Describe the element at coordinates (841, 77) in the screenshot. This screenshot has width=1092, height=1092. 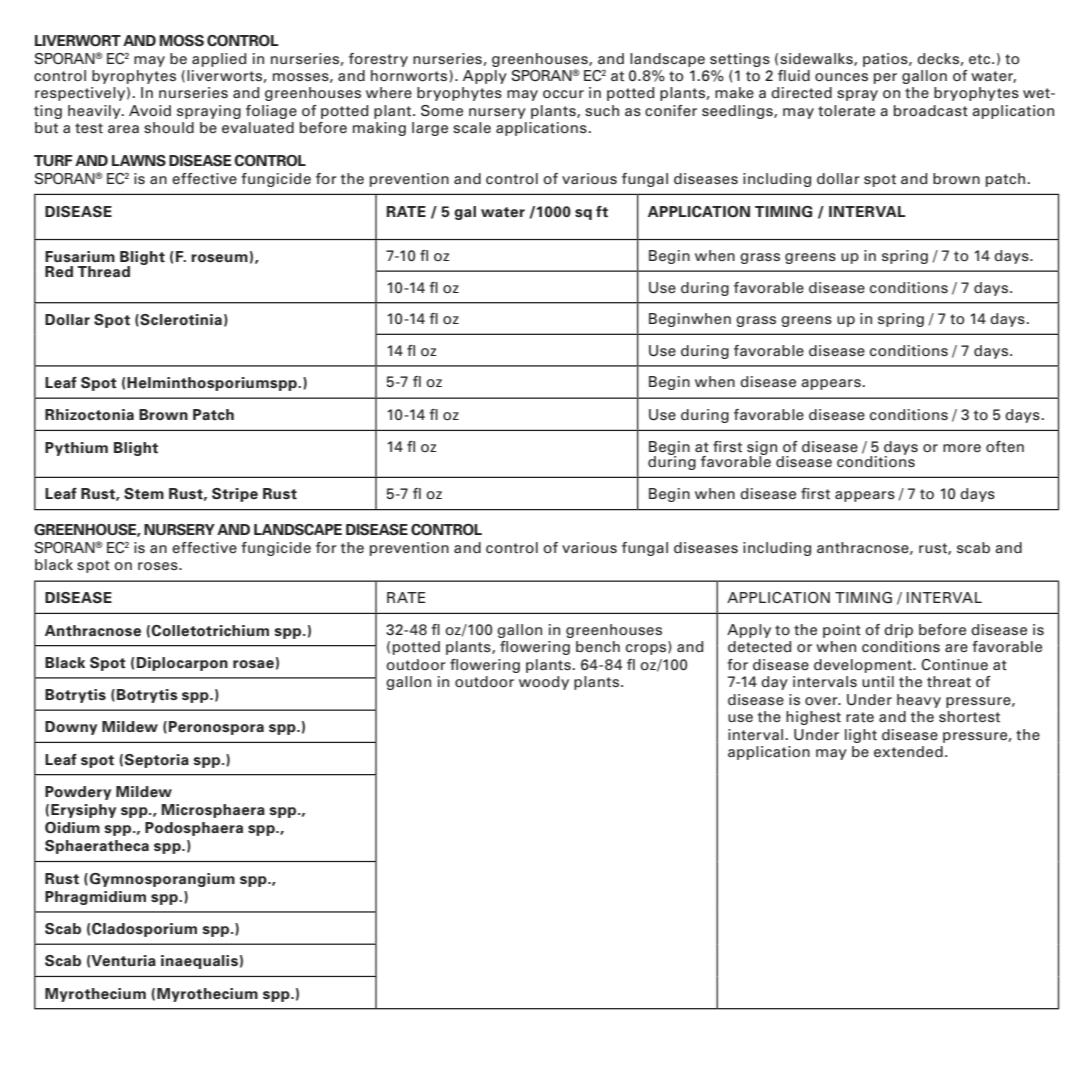
I see `ounces` at that location.
